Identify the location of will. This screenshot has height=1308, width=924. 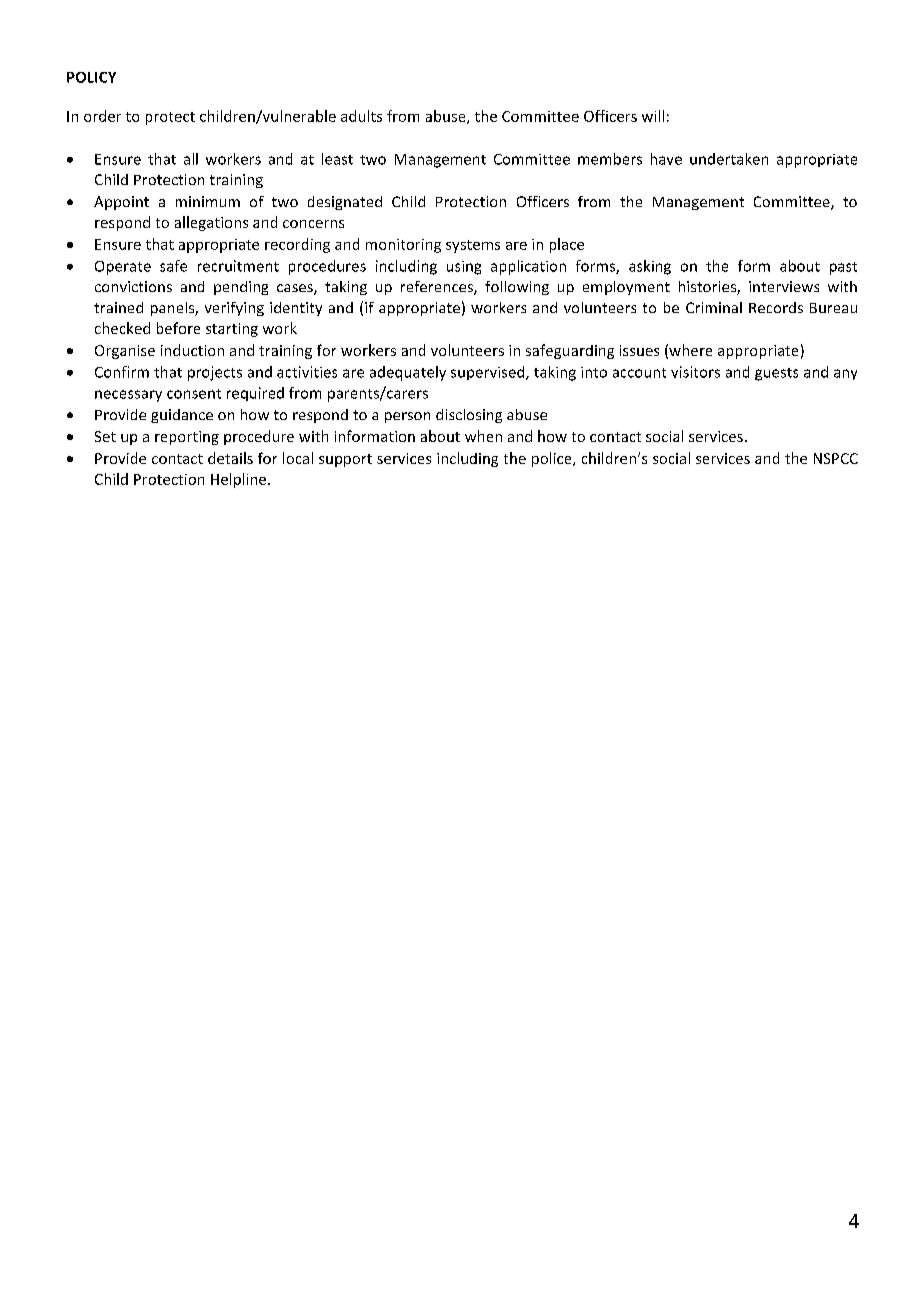
(653, 116).
